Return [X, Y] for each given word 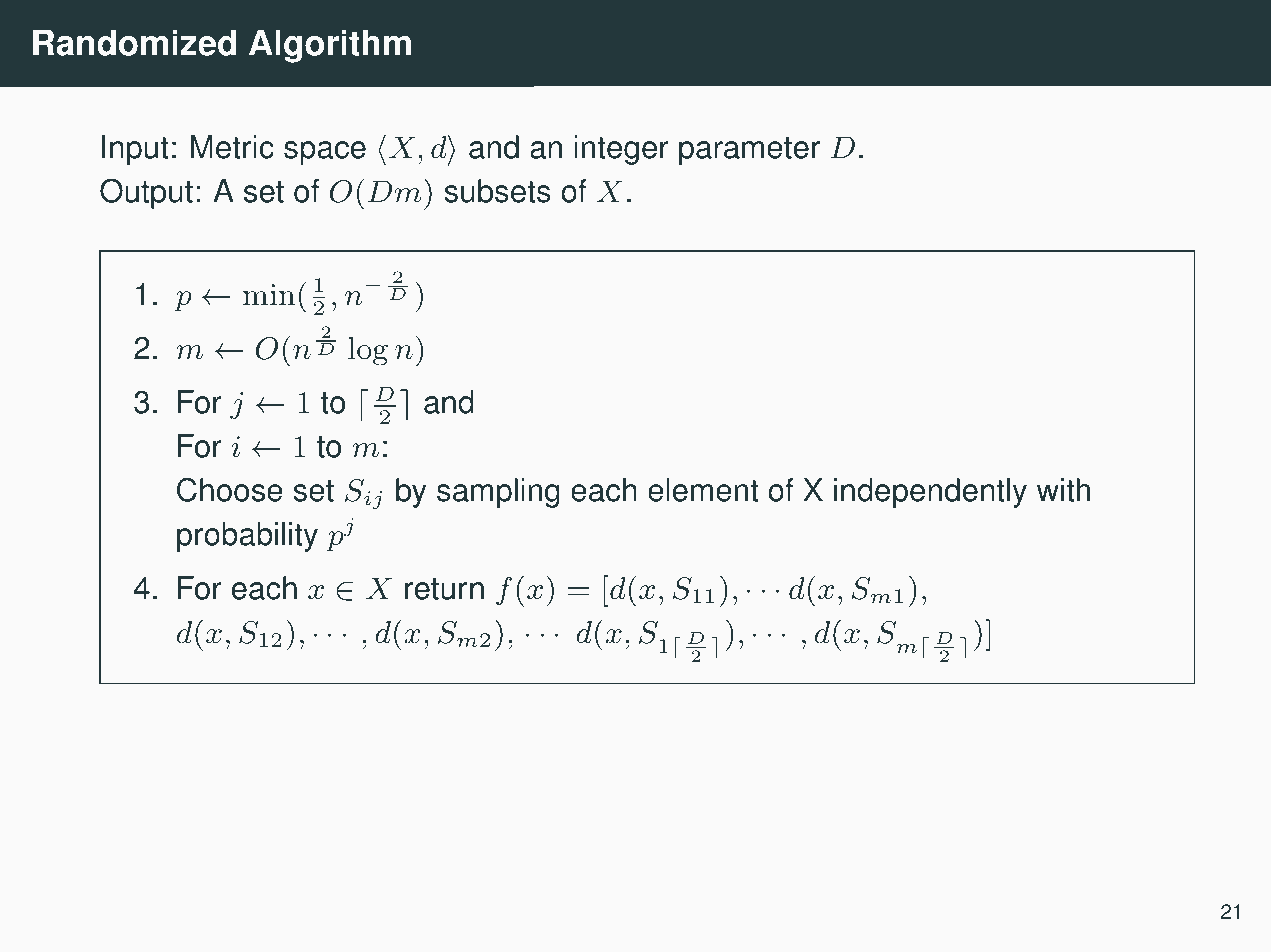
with [1063, 490]
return [444, 589]
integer [622, 150]
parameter [749, 151]
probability [247, 537]
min [269, 294]
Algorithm [330, 46]
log [368, 351]
